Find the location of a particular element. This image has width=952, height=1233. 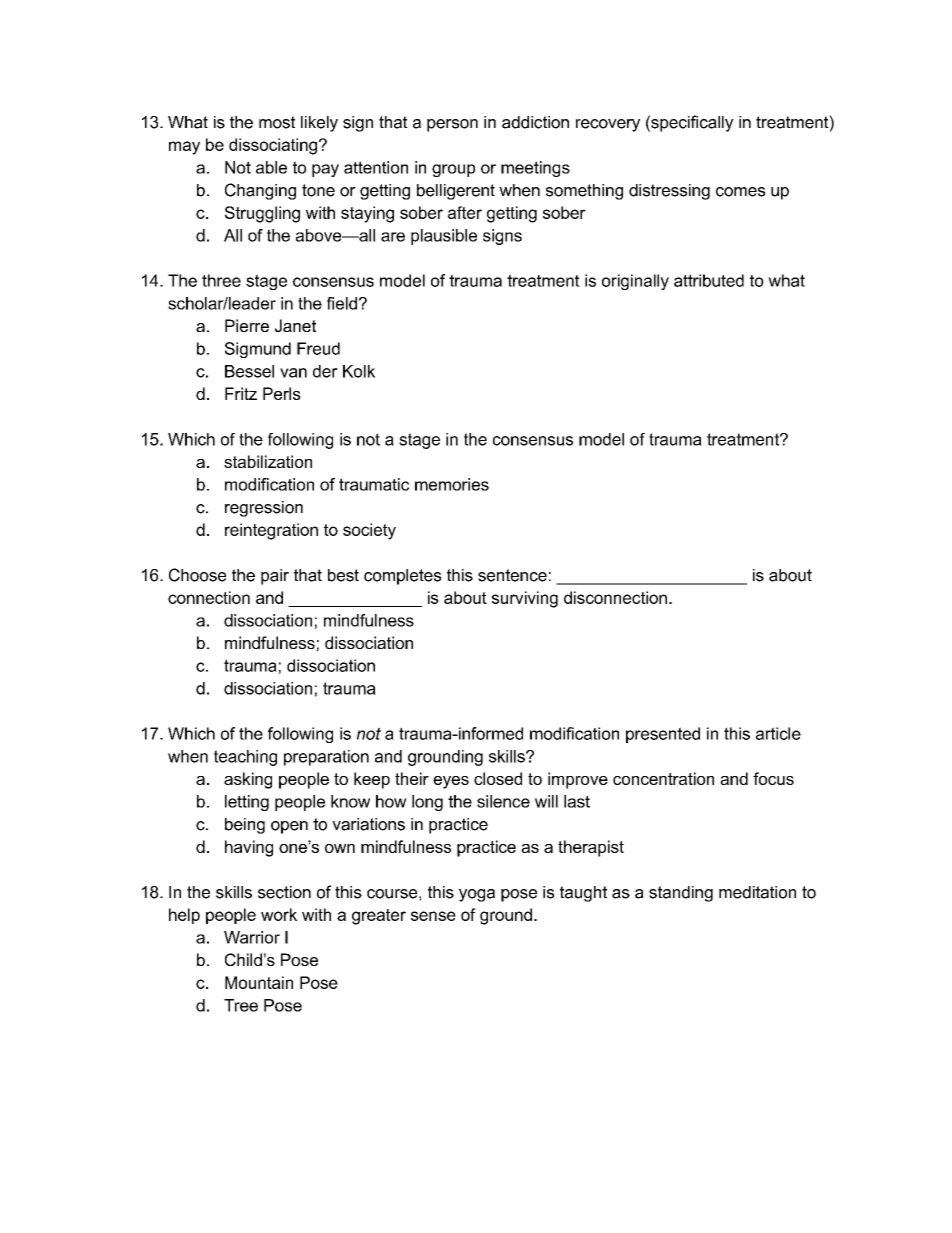

concentration is located at coordinates (663, 778).
